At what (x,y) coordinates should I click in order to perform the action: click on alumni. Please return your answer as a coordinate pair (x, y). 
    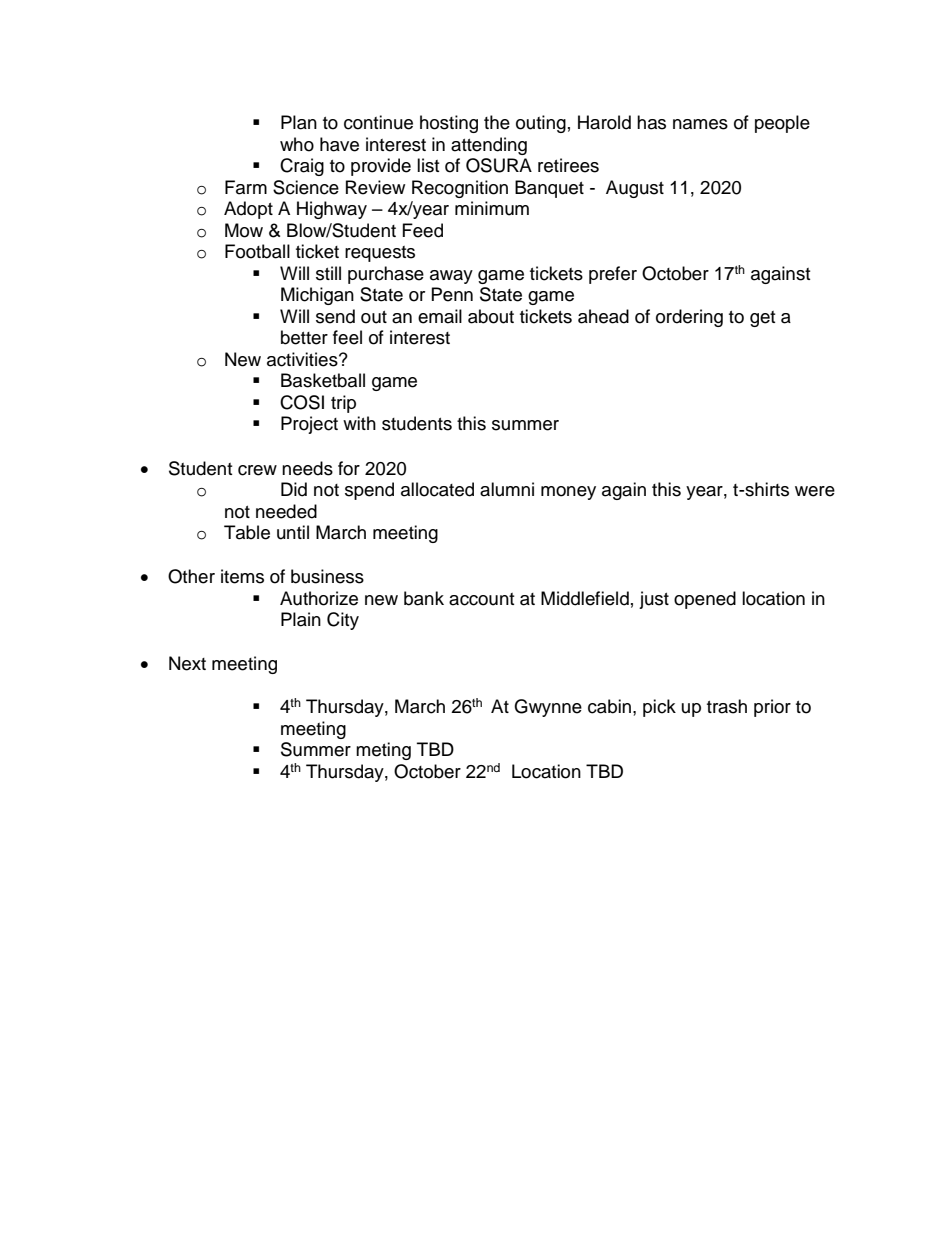
    Looking at the image, I should click on (507, 489).
